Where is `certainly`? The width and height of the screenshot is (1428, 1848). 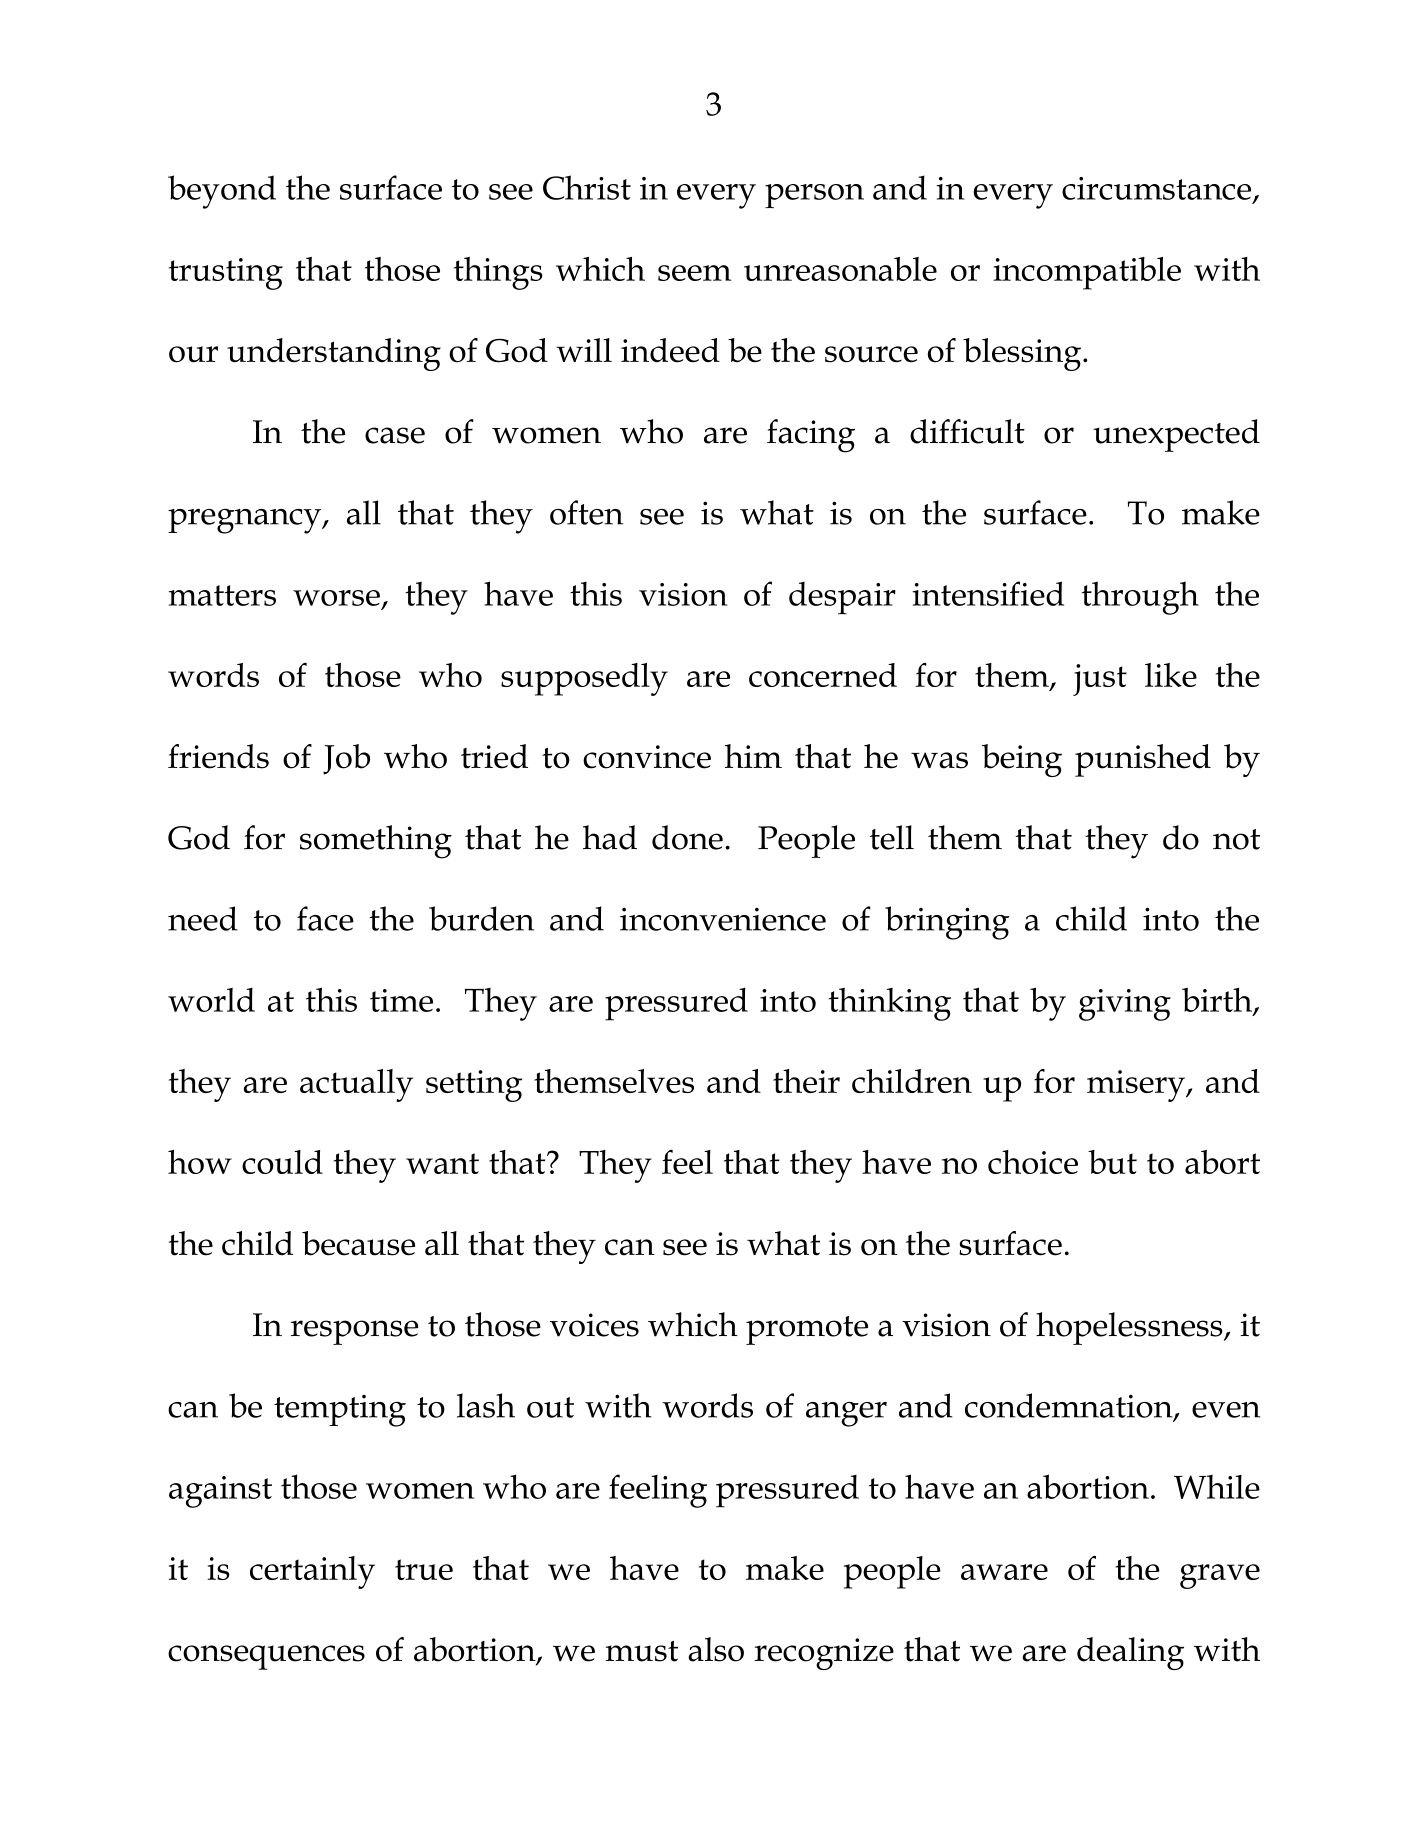 certainly is located at coordinates (312, 1572).
